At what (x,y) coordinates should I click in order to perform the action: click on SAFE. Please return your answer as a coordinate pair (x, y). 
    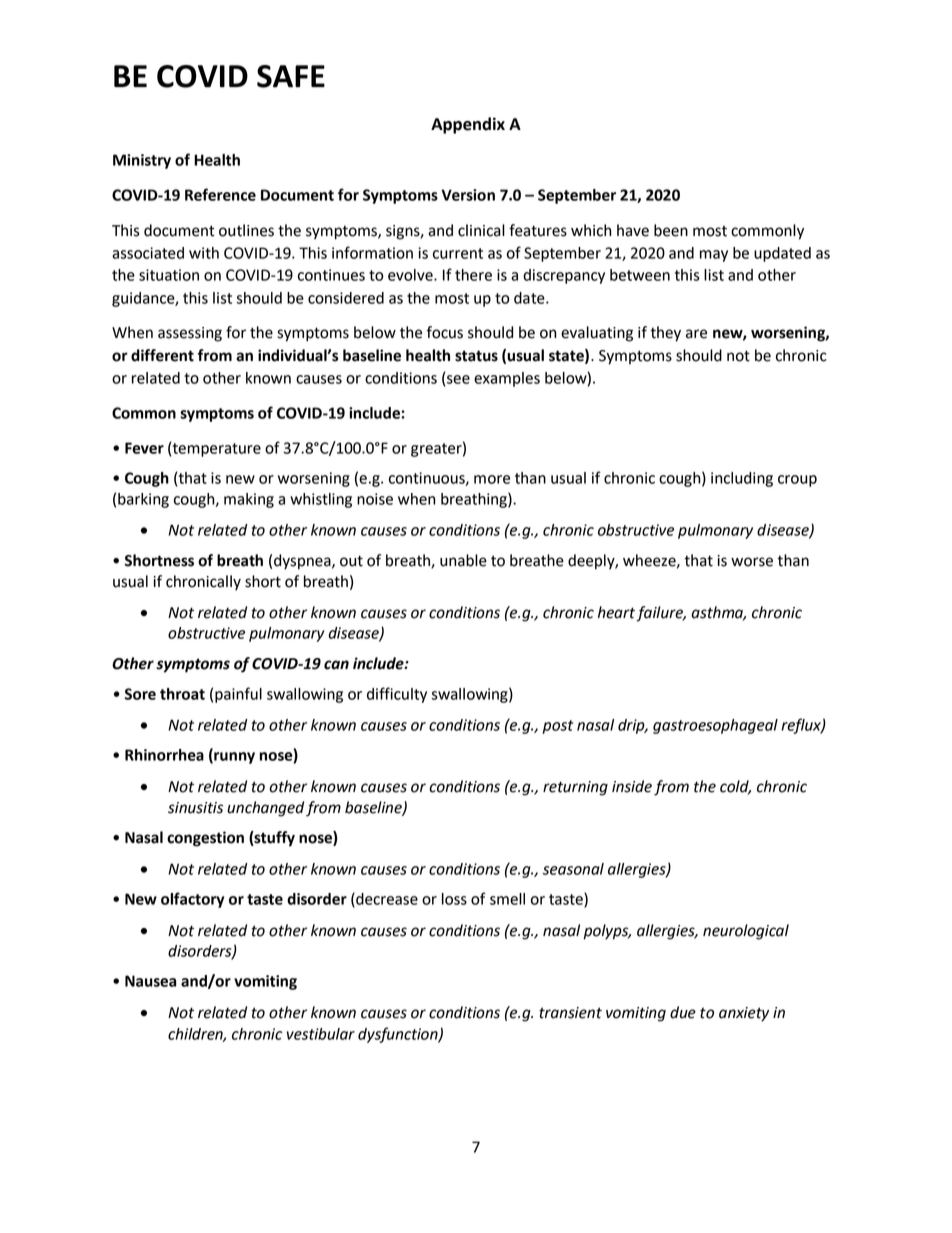
    Looking at the image, I should click on (291, 76).
